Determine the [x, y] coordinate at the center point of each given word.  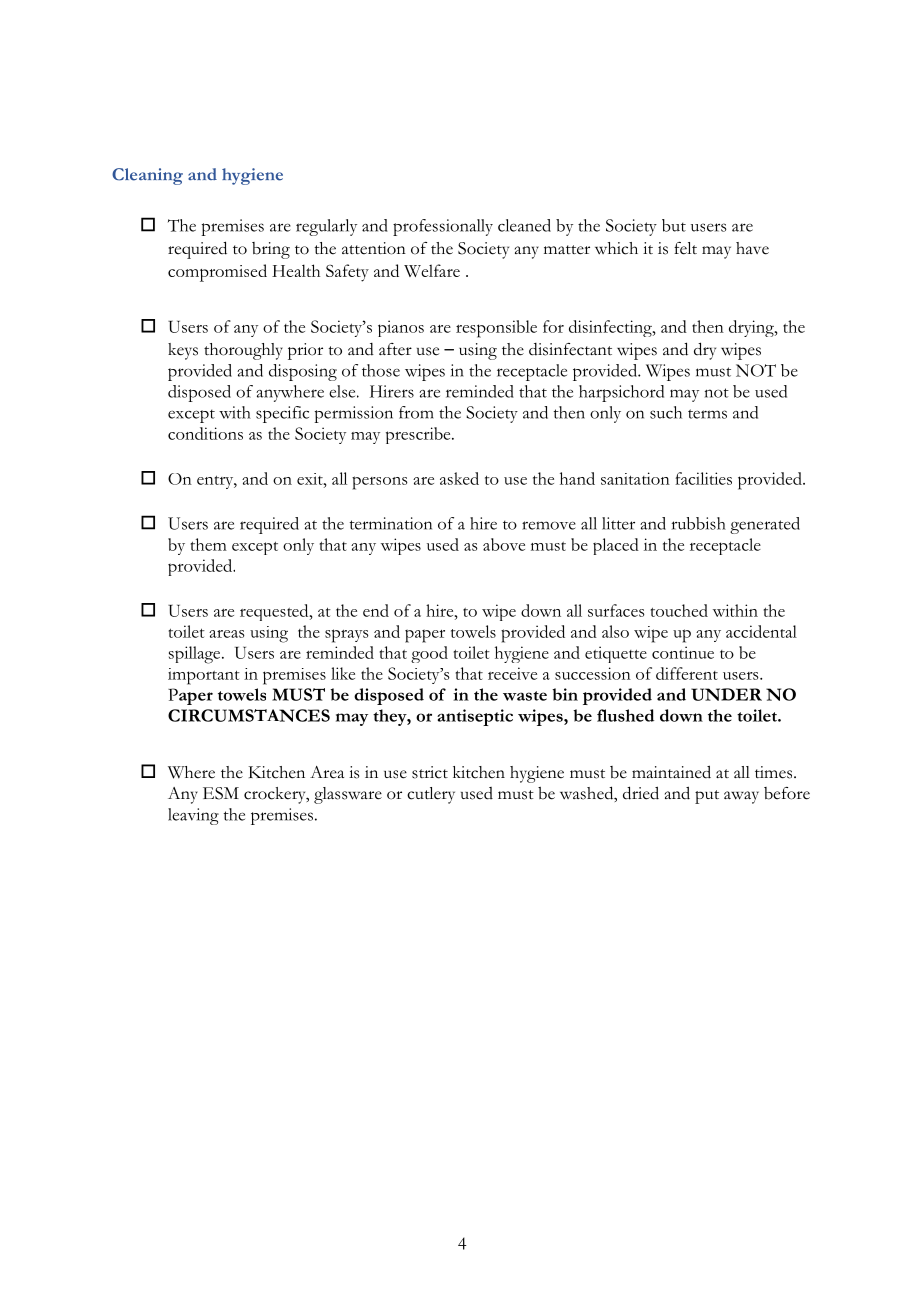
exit [311, 479]
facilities [703, 478]
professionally [443, 227]
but [674, 225]
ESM [221, 793]
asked [459, 478]
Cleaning [147, 176]
